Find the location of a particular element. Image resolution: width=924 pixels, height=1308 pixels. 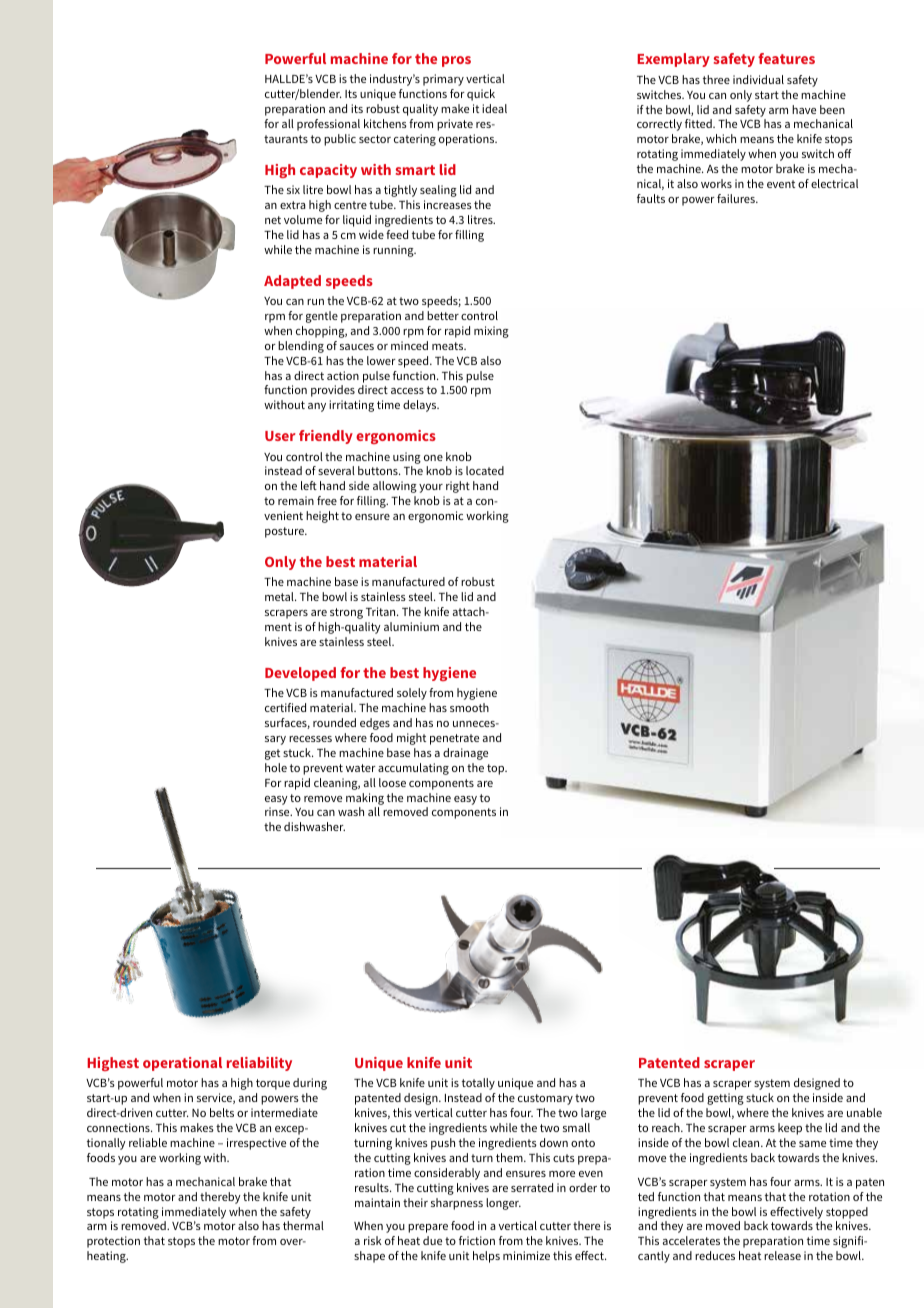

protection is located at coordinates (113, 1242).
